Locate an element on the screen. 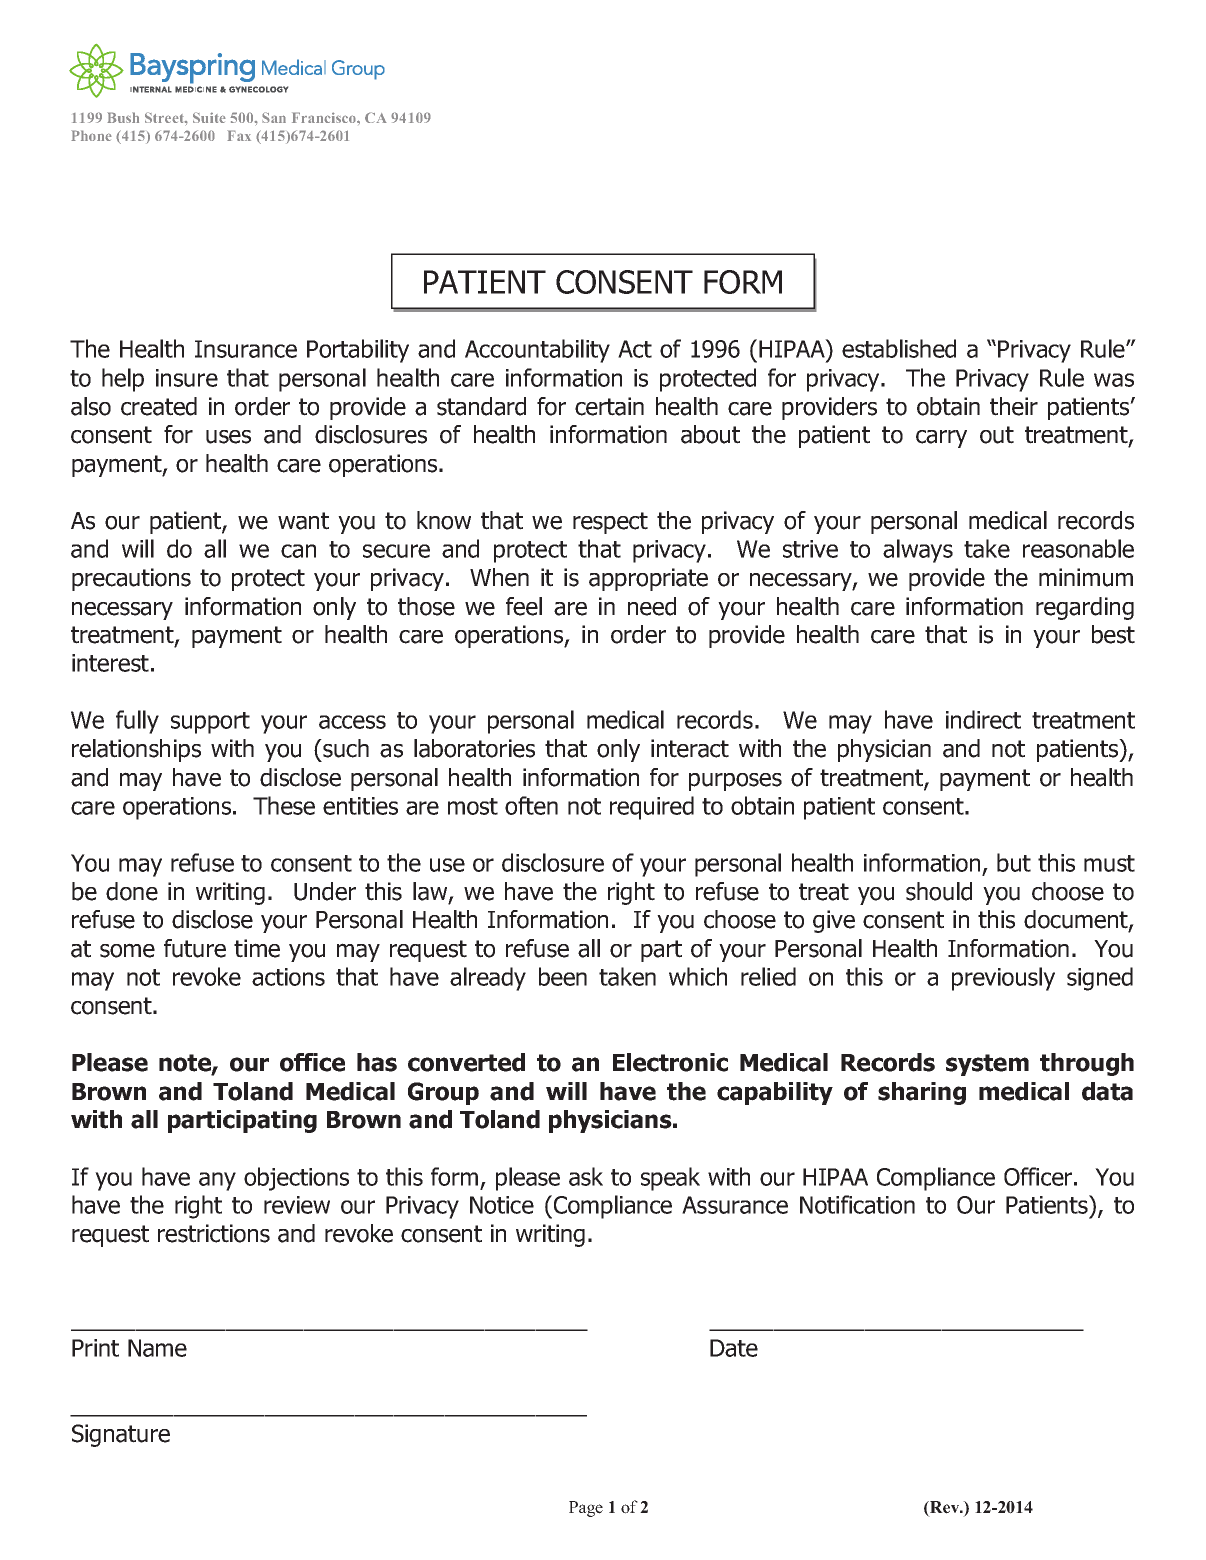 This screenshot has width=1206, height=1560. Accountability is located at coordinates (537, 351).
